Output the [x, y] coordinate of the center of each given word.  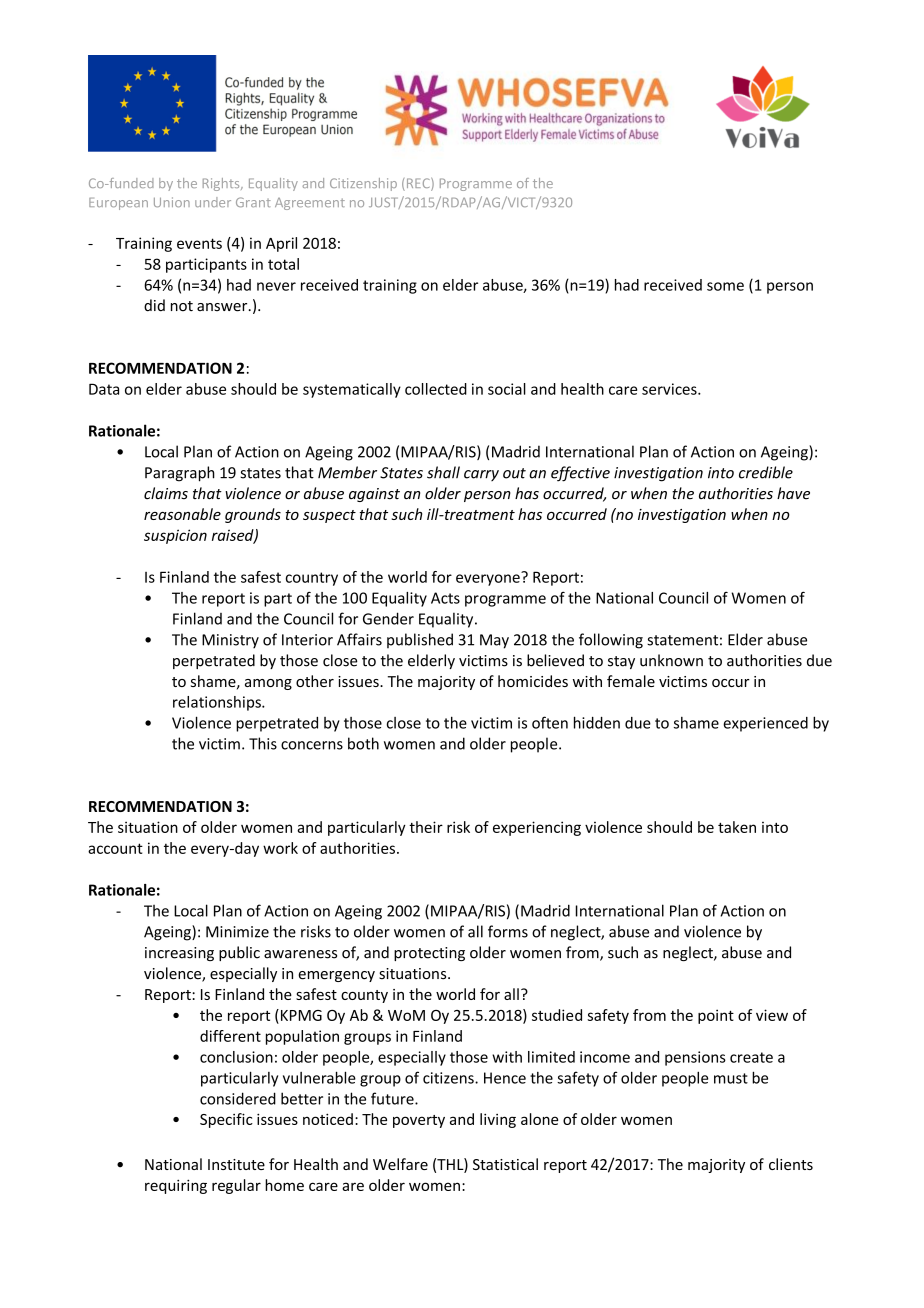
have [793, 493]
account [115, 848]
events [199, 243]
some [725, 286]
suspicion [175, 536]
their [426, 827]
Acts [445, 598]
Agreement [310, 204]
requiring [176, 1186]
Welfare [400, 1164]
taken [737, 827]
